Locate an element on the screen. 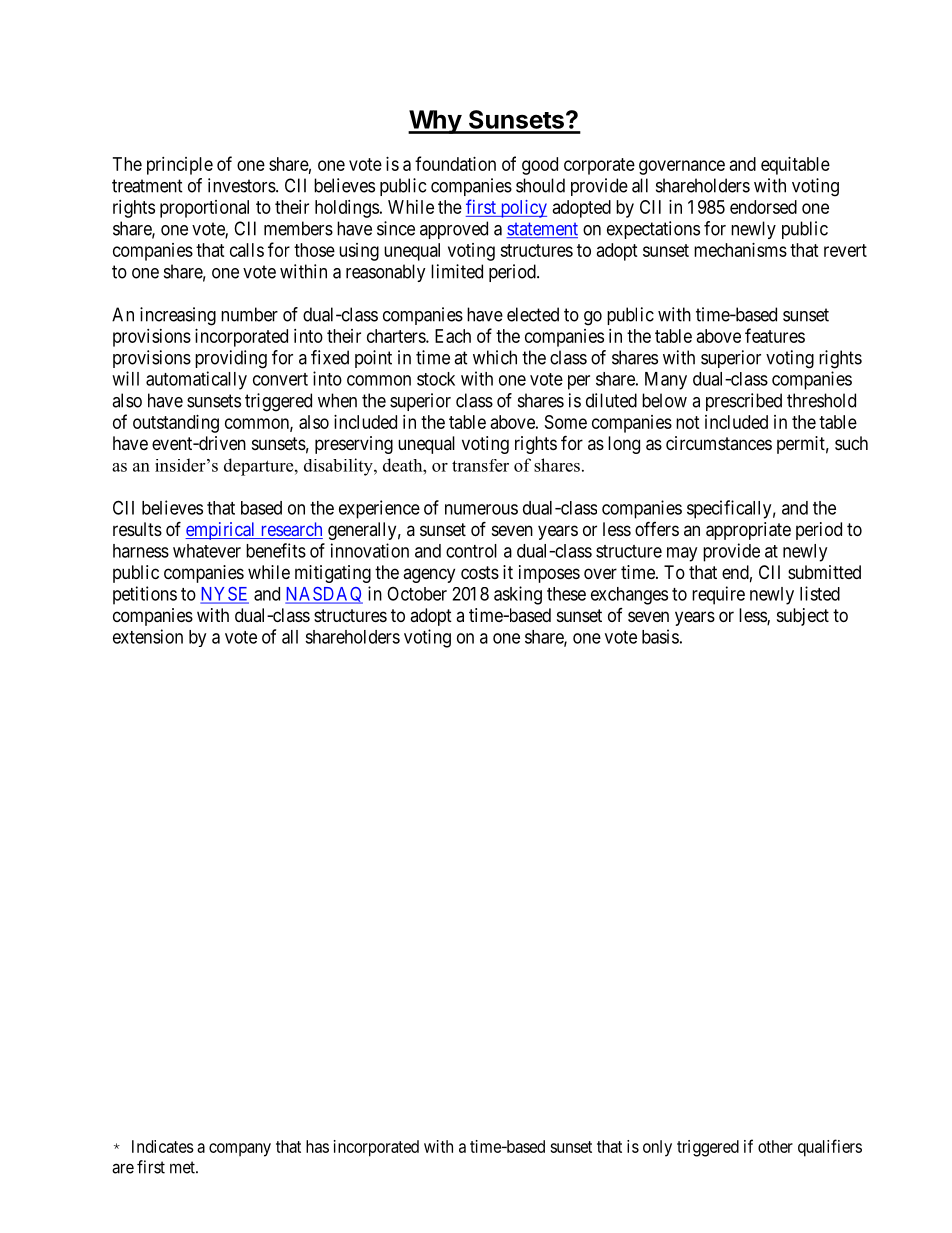 This screenshot has width=952, height=1233. endorsed is located at coordinates (763, 207).
